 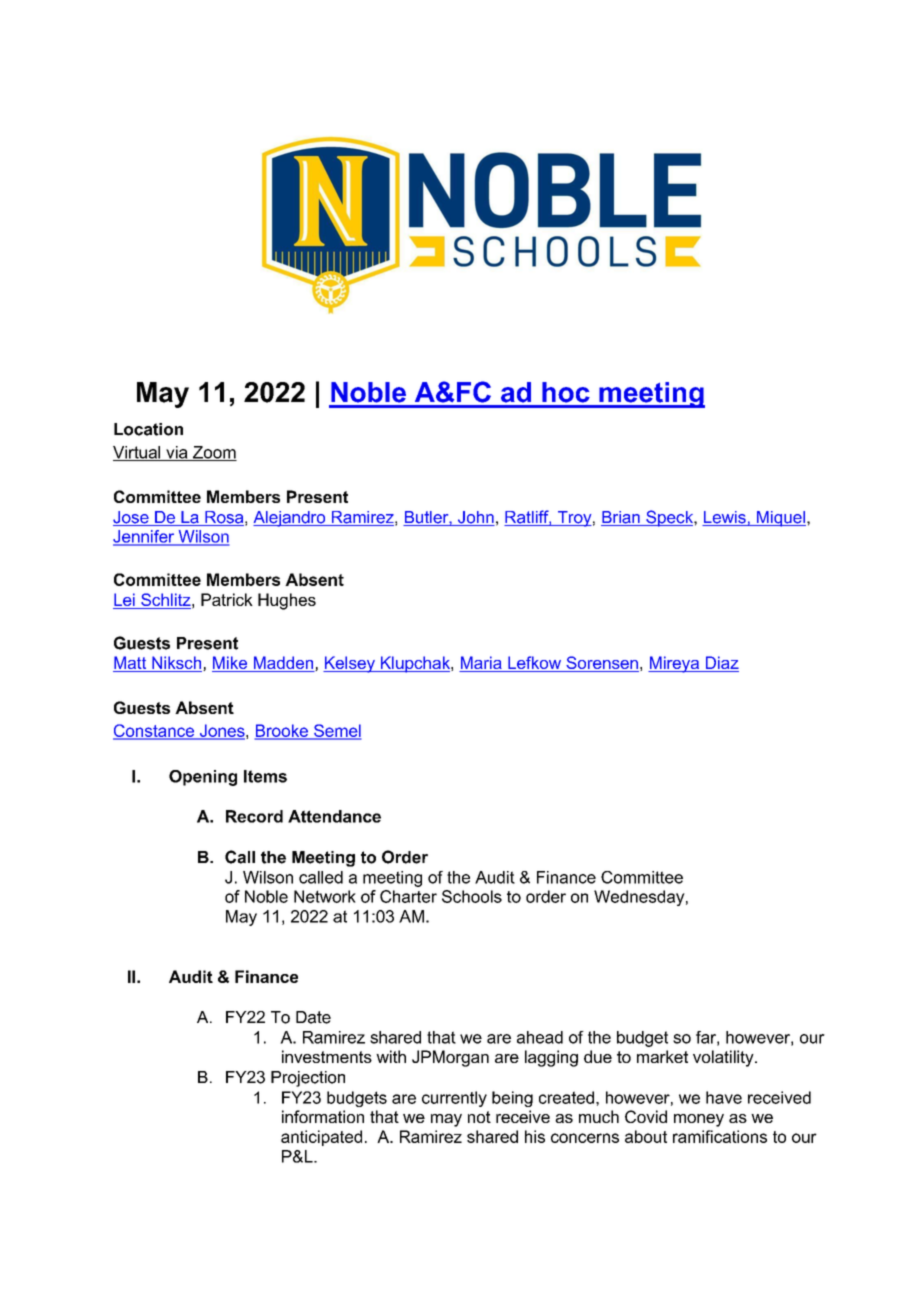 What do you see at coordinates (621, 518) in the document?
I see `Brian` at bounding box center [621, 518].
